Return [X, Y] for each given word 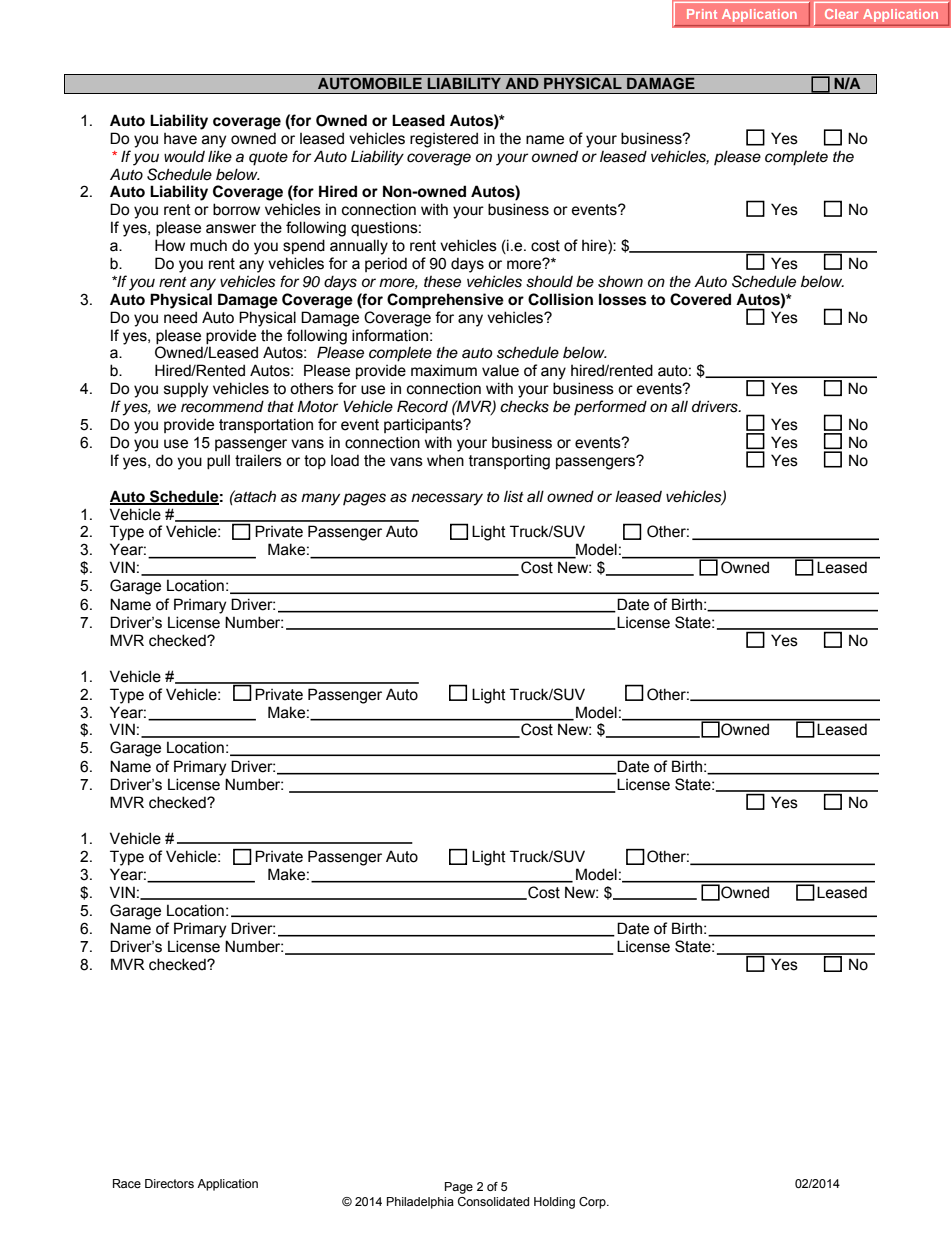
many [320, 499]
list [514, 496]
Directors [169, 1183]
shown [620, 281]
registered [444, 140]
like [220, 156]
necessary [447, 499]
